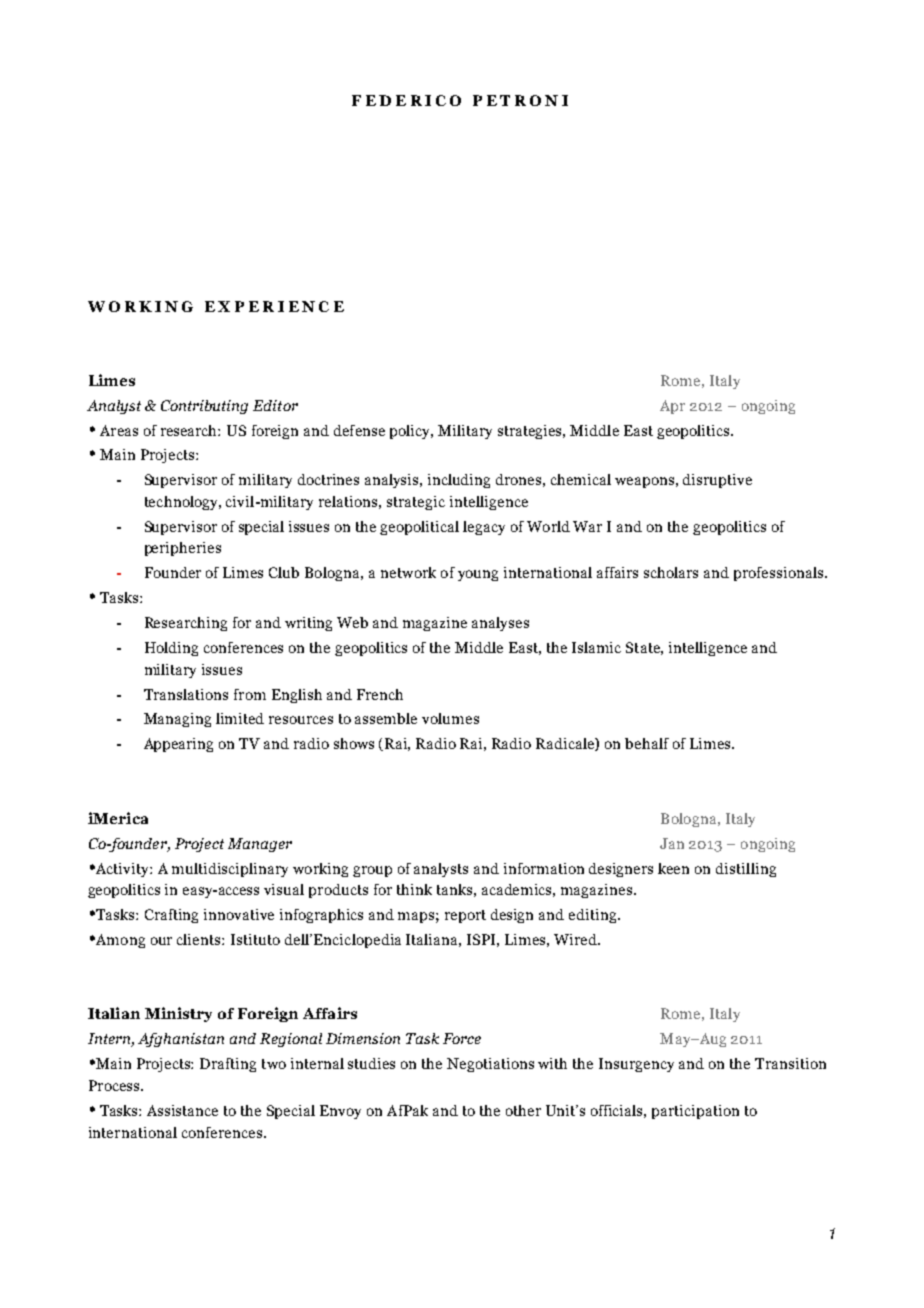 This screenshot has width=924, height=1308. I want to click on behalf, so click(647, 743).
